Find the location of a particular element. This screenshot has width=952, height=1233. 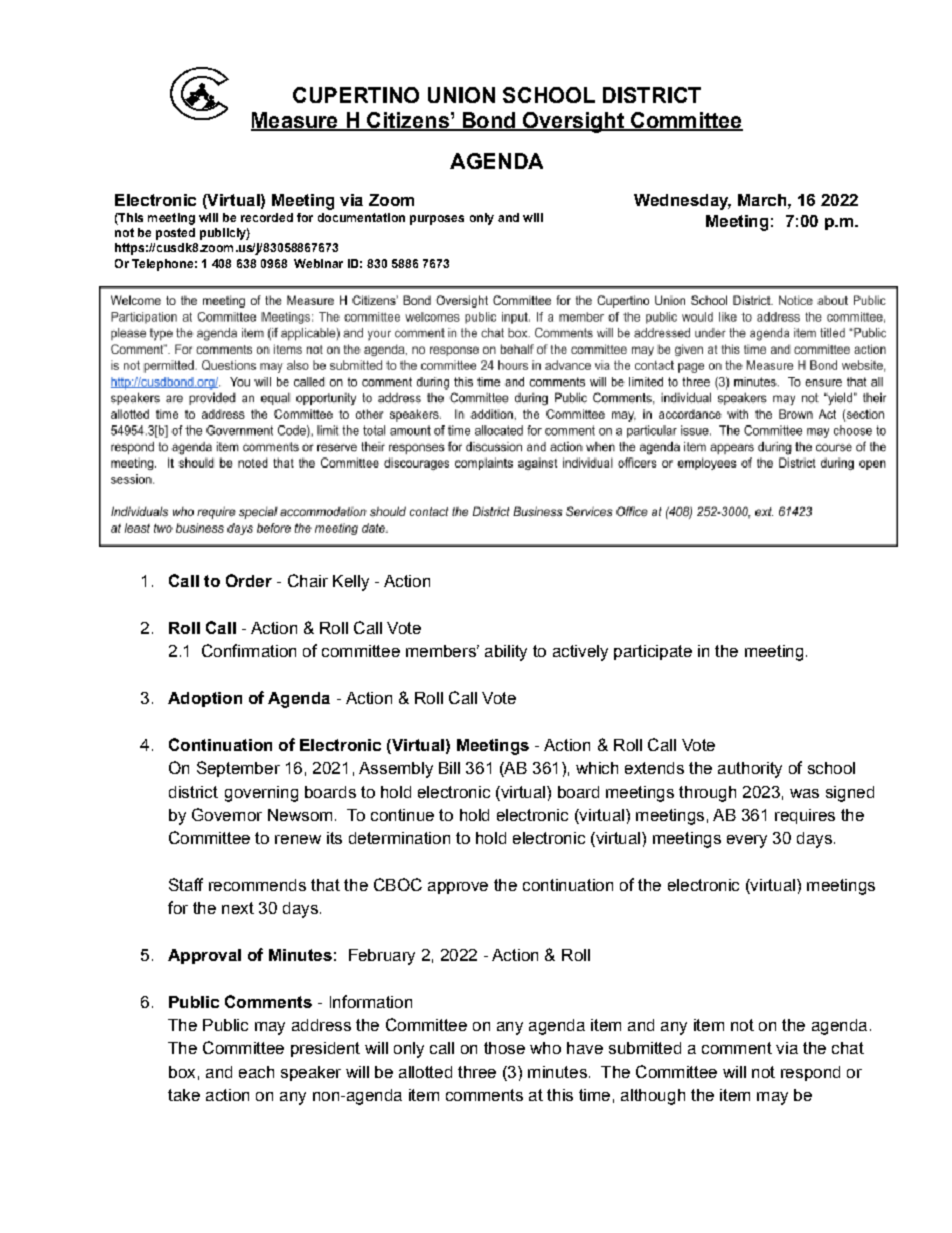

those is located at coordinates (504, 1048).
